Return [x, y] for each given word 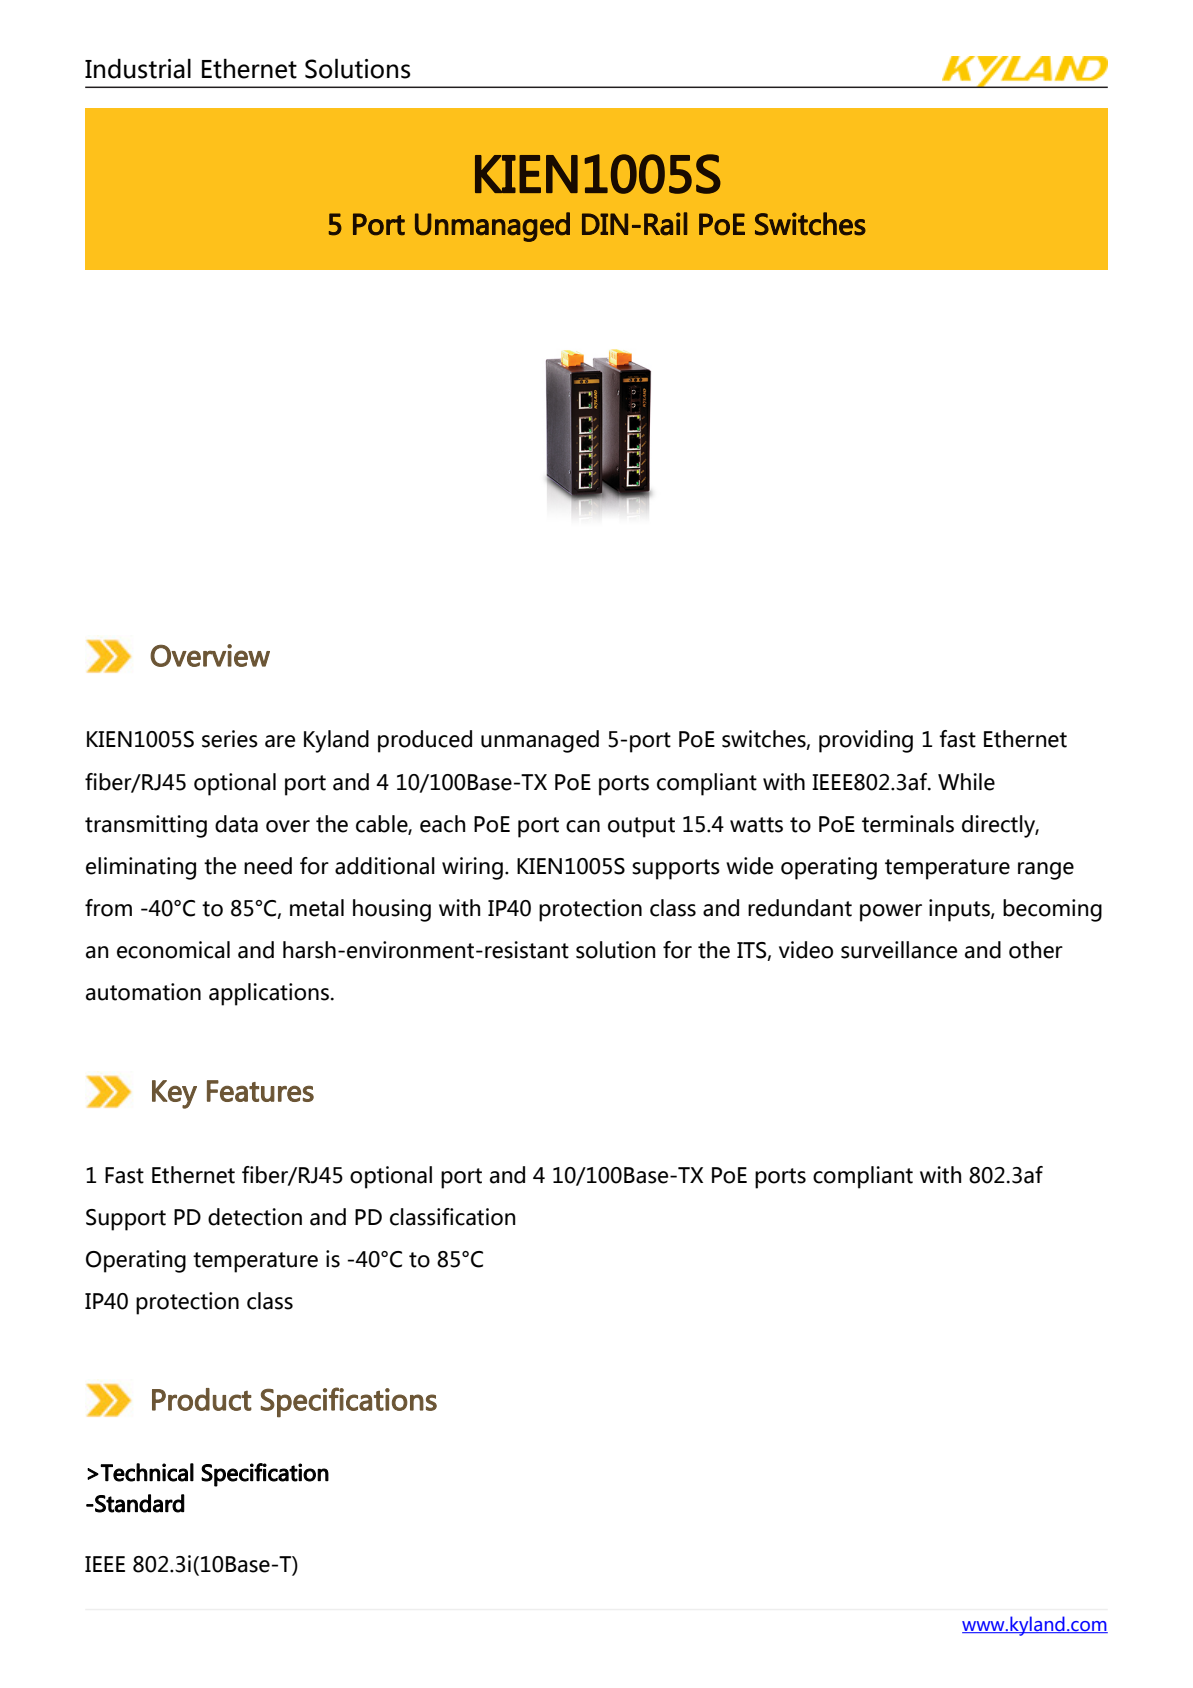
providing [866, 741]
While [966, 782]
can [583, 826]
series [230, 739]
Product [202, 1399]
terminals [908, 824]
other [1036, 950]
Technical [147, 1472]
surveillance [899, 950]
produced [425, 741]
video [806, 950]
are [280, 741]
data [236, 824]
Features [260, 1091]
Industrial [138, 68]
